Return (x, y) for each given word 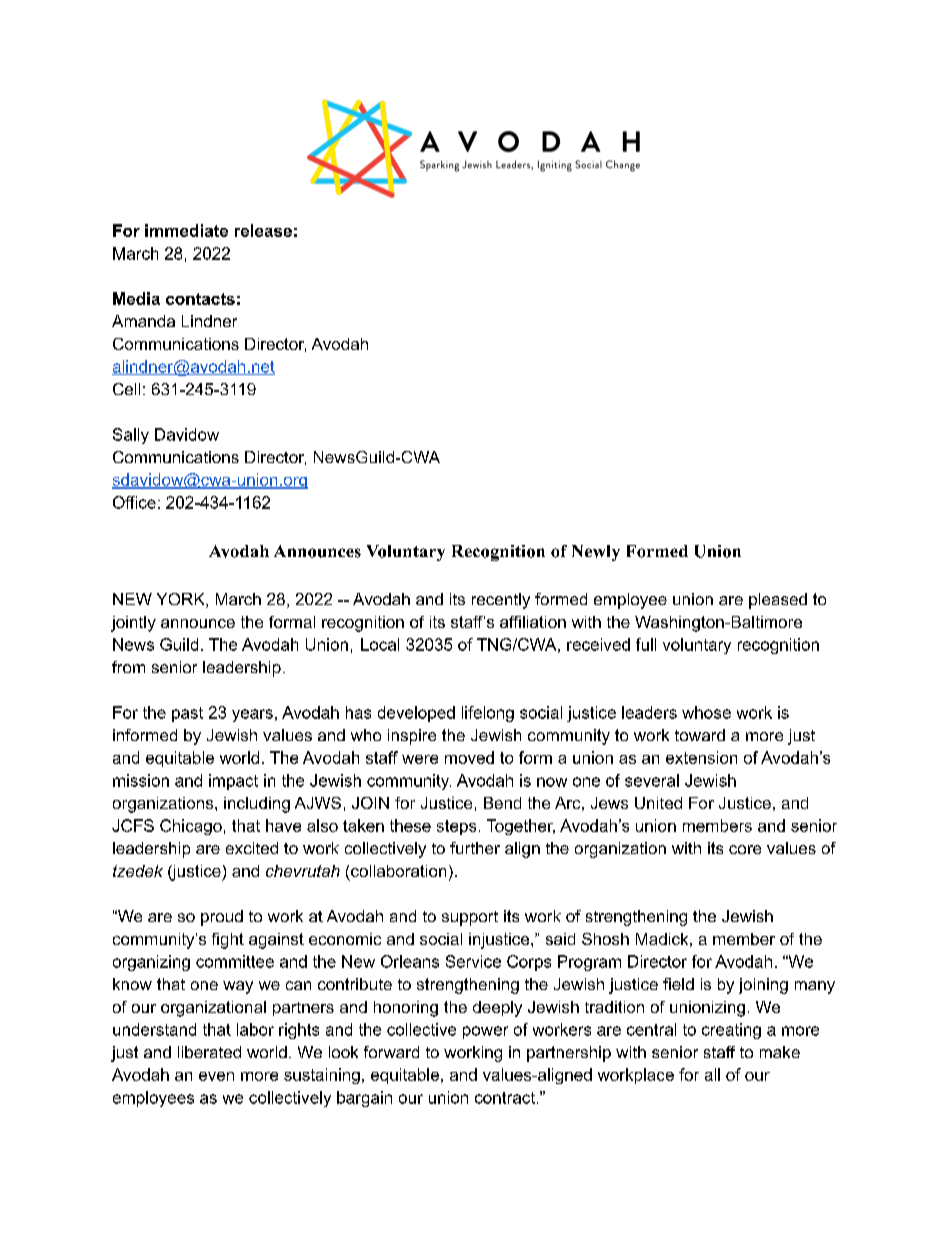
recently (501, 601)
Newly (596, 553)
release (263, 230)
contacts (200, 299)
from (128, 667)
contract (505, 1098)
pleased (778, 601)
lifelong (488, 714)
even (216, 1076)
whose (706, 712)
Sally (131, 436)
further (475, 848)
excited (252, 848)
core (745, 849)
